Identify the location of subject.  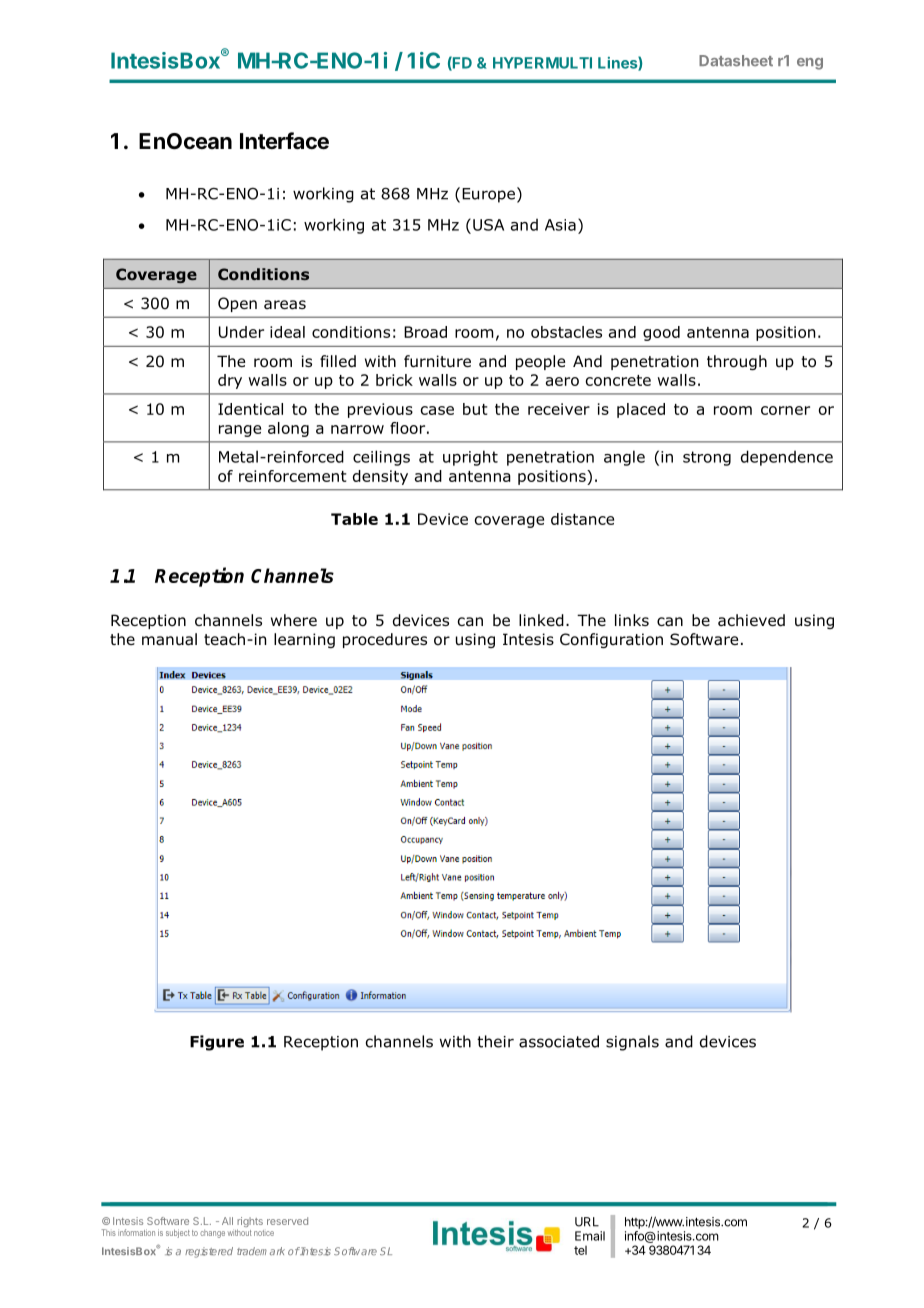
(178, 1233).
